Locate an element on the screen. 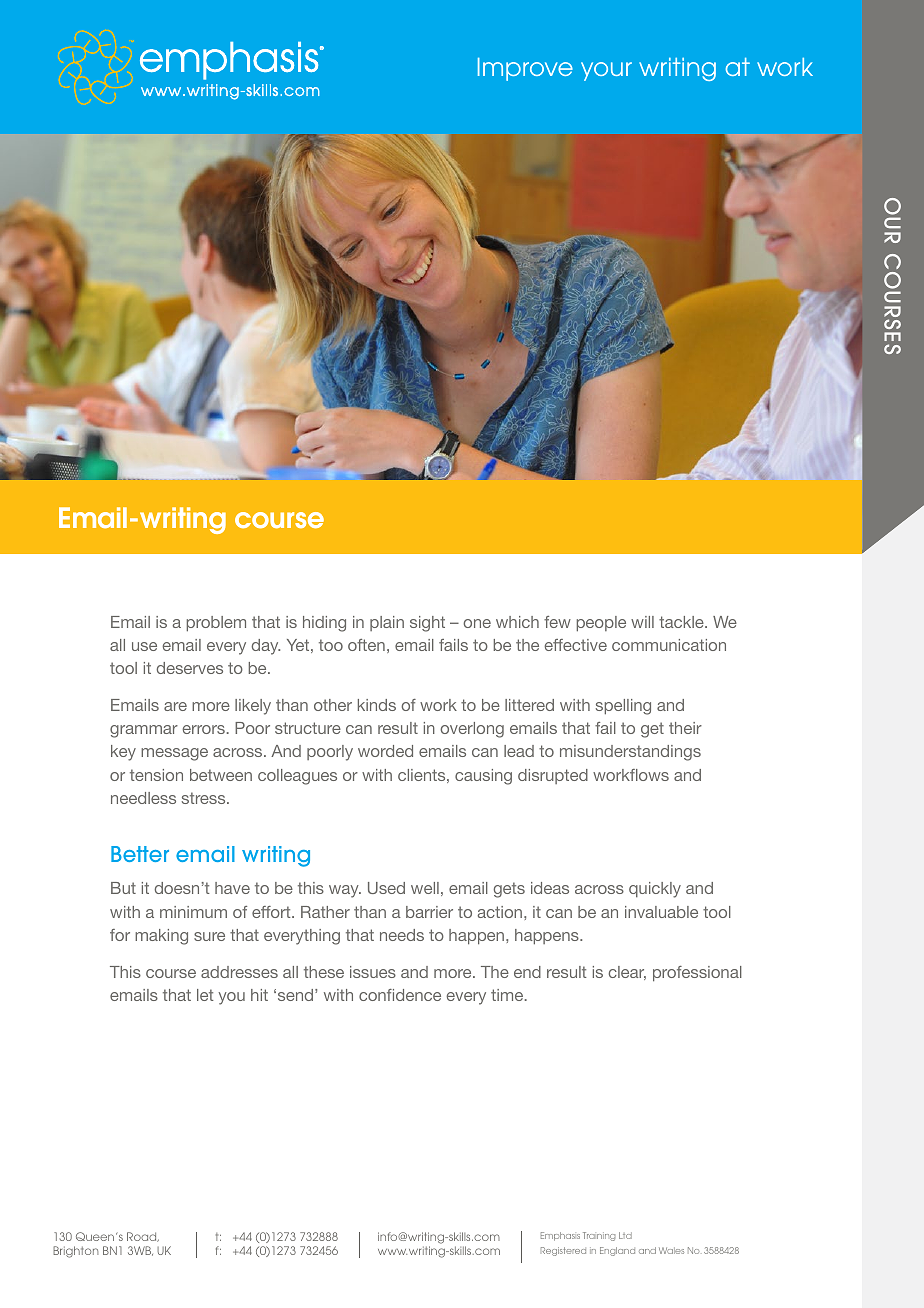  worded is located at coordinates (385, 751).
